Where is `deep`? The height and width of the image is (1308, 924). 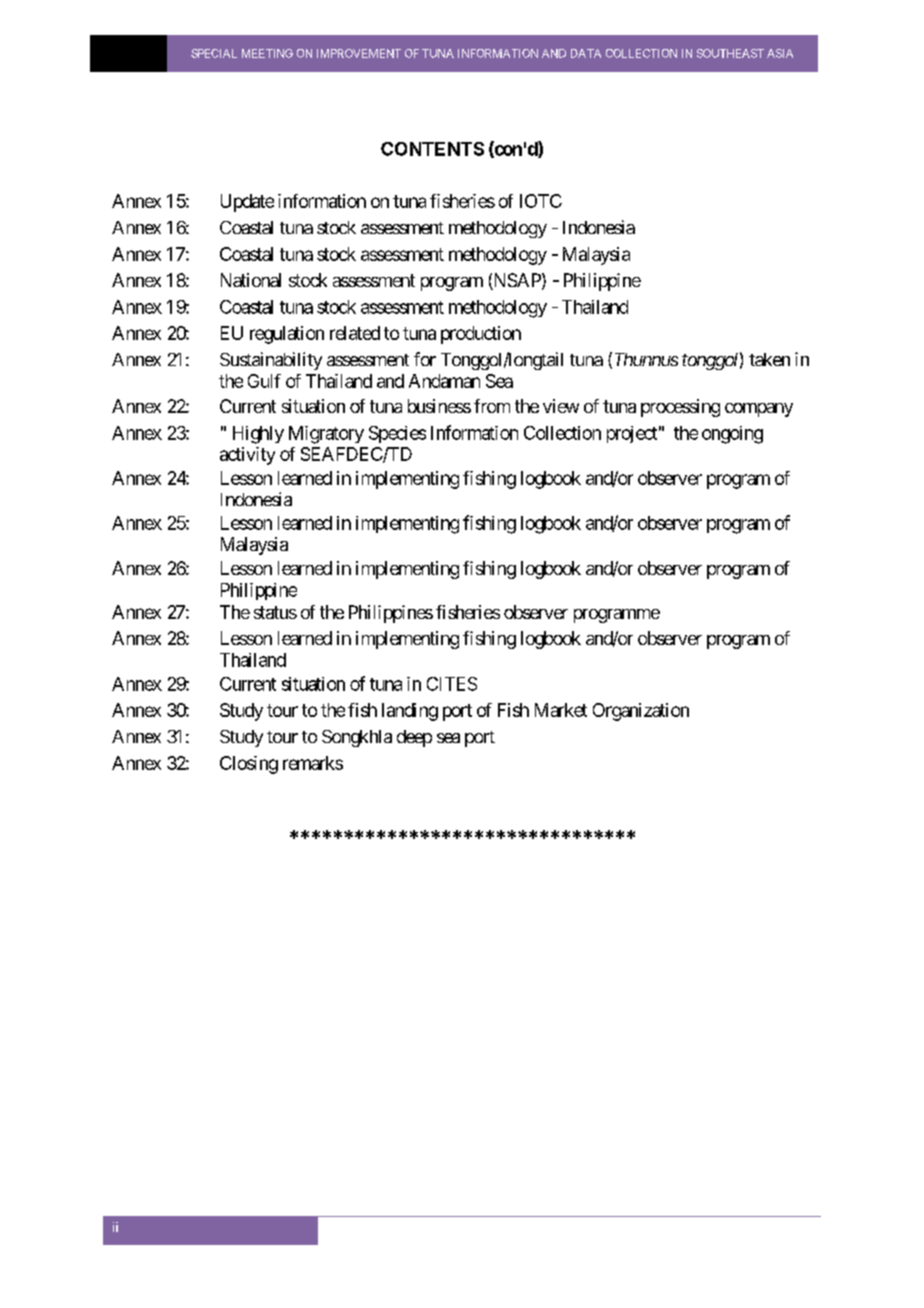
deep is located at coordinates (414, 738).
